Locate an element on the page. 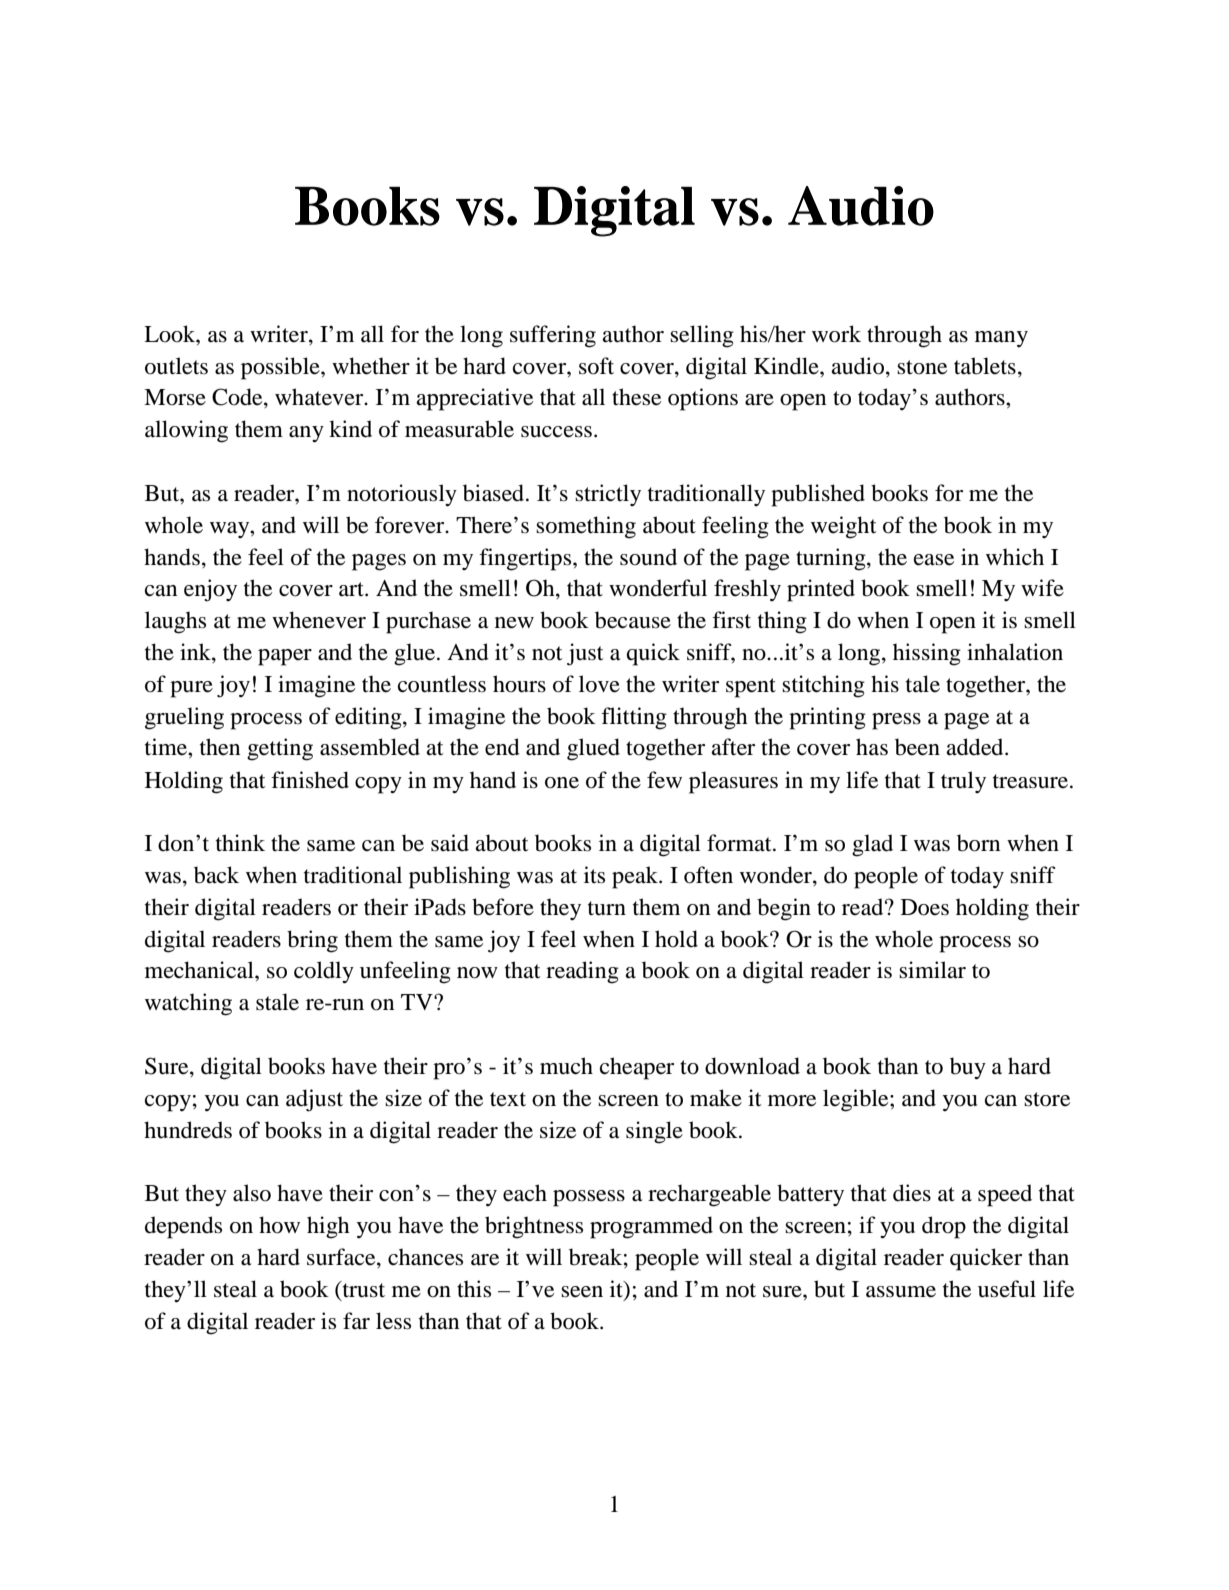 The width and height of the page is (1229, 1590). its is located at coordinates (594, 875).
